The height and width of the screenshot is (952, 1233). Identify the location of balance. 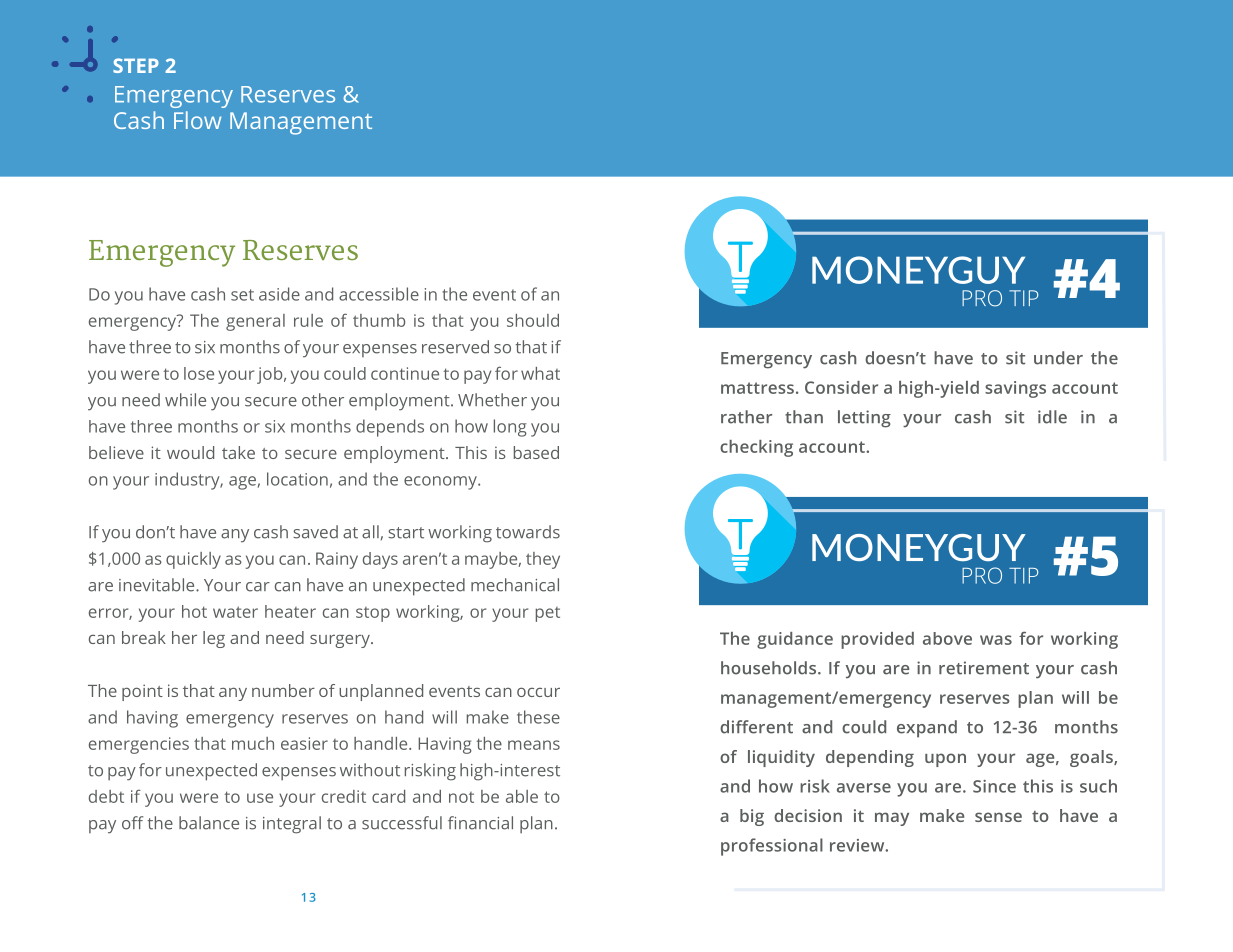
(209, 823).
